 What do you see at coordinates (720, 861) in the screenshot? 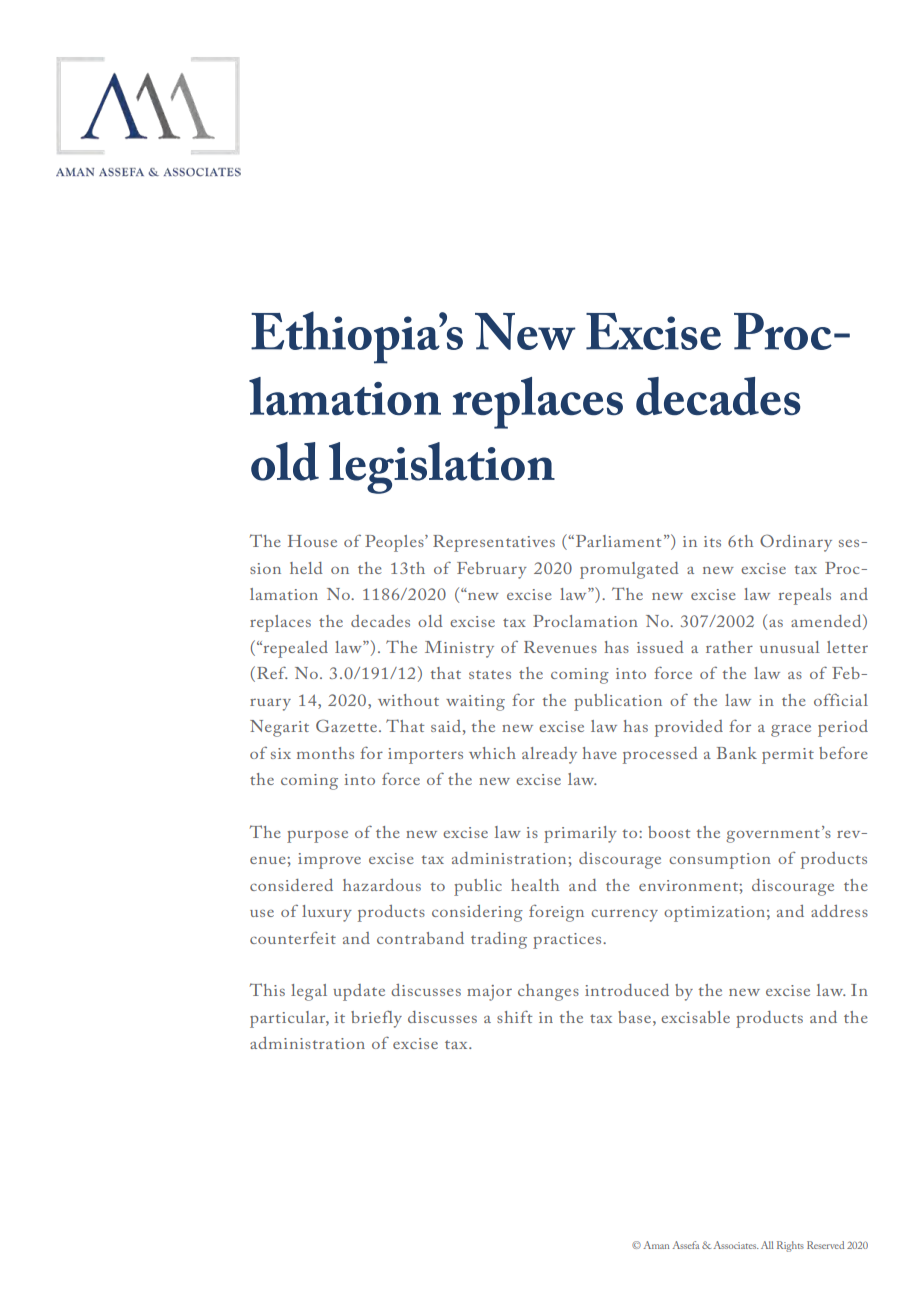
I see `consumption` at bounding box center [720, 861].
